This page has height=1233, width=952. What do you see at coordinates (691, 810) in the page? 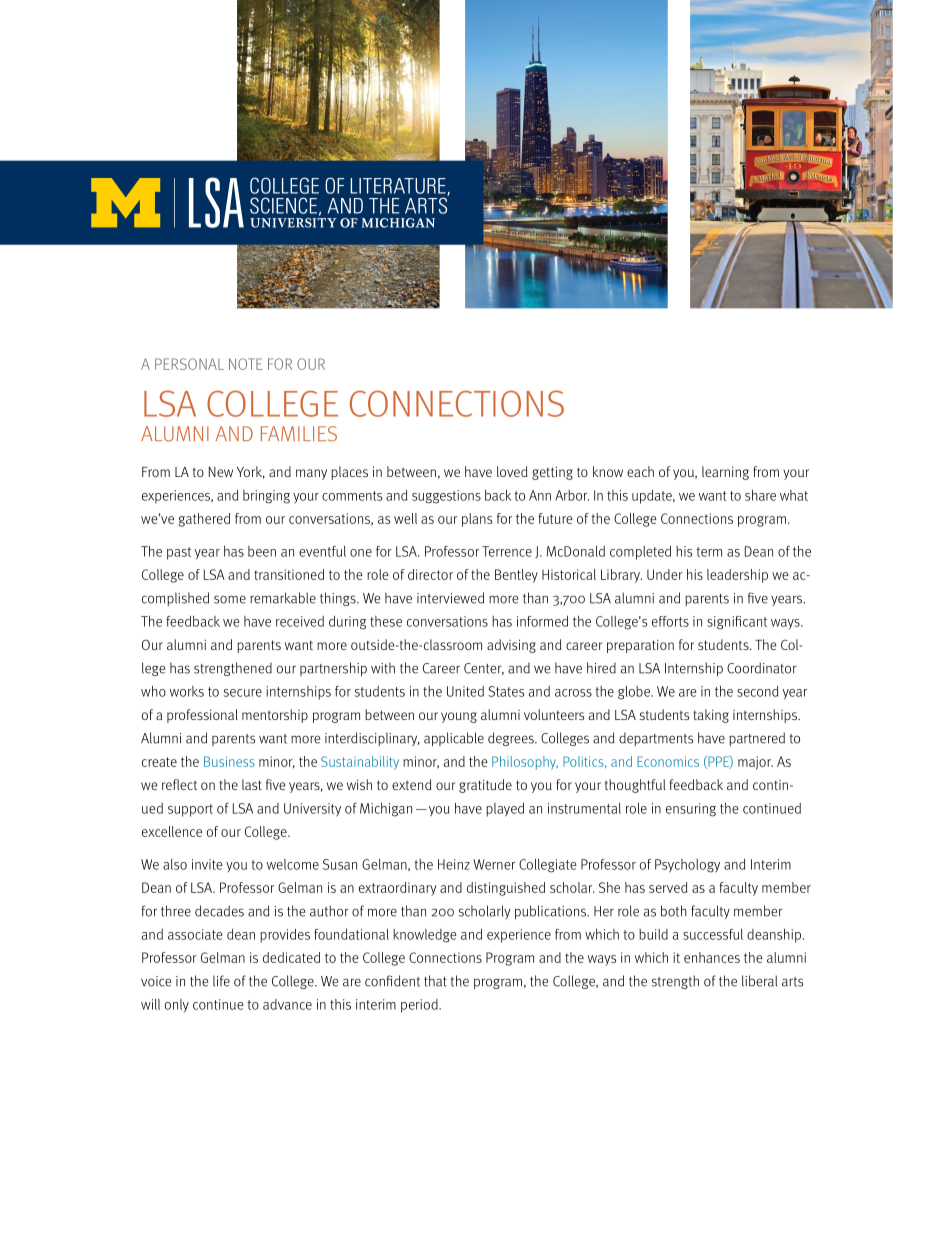
I see `ensuring` at bounding box center [691, 810].
